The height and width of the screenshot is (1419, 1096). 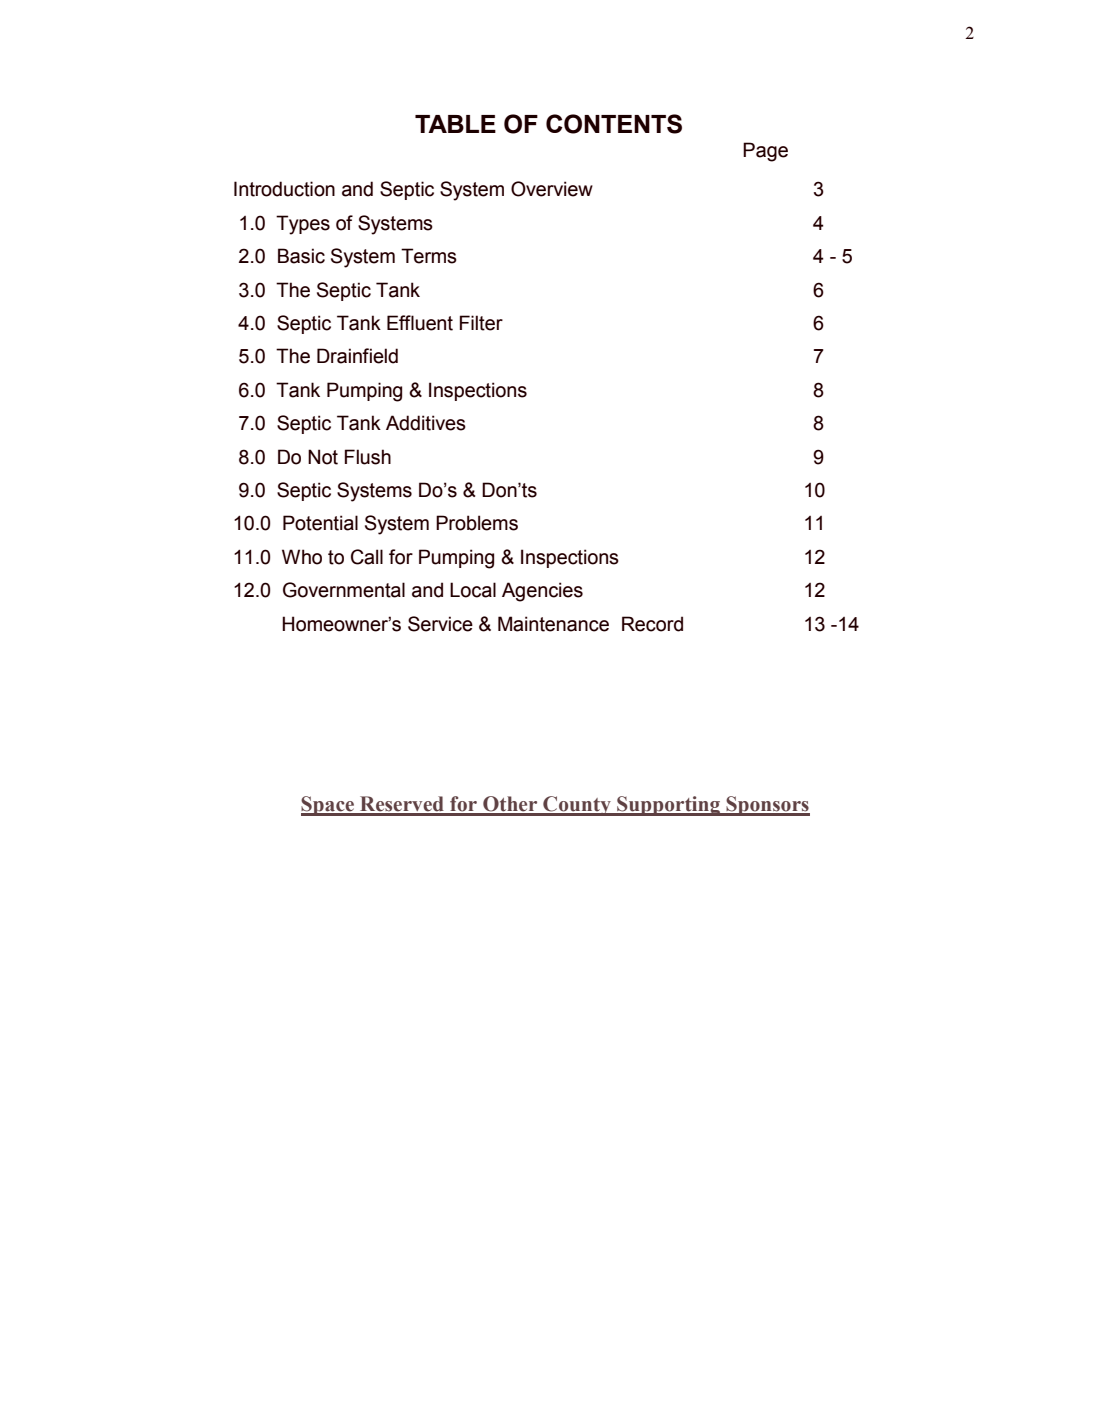 What do you see at coordinates (477, 523) in the screenshot?
I see `Problems` at bounding box center [477, 523].
